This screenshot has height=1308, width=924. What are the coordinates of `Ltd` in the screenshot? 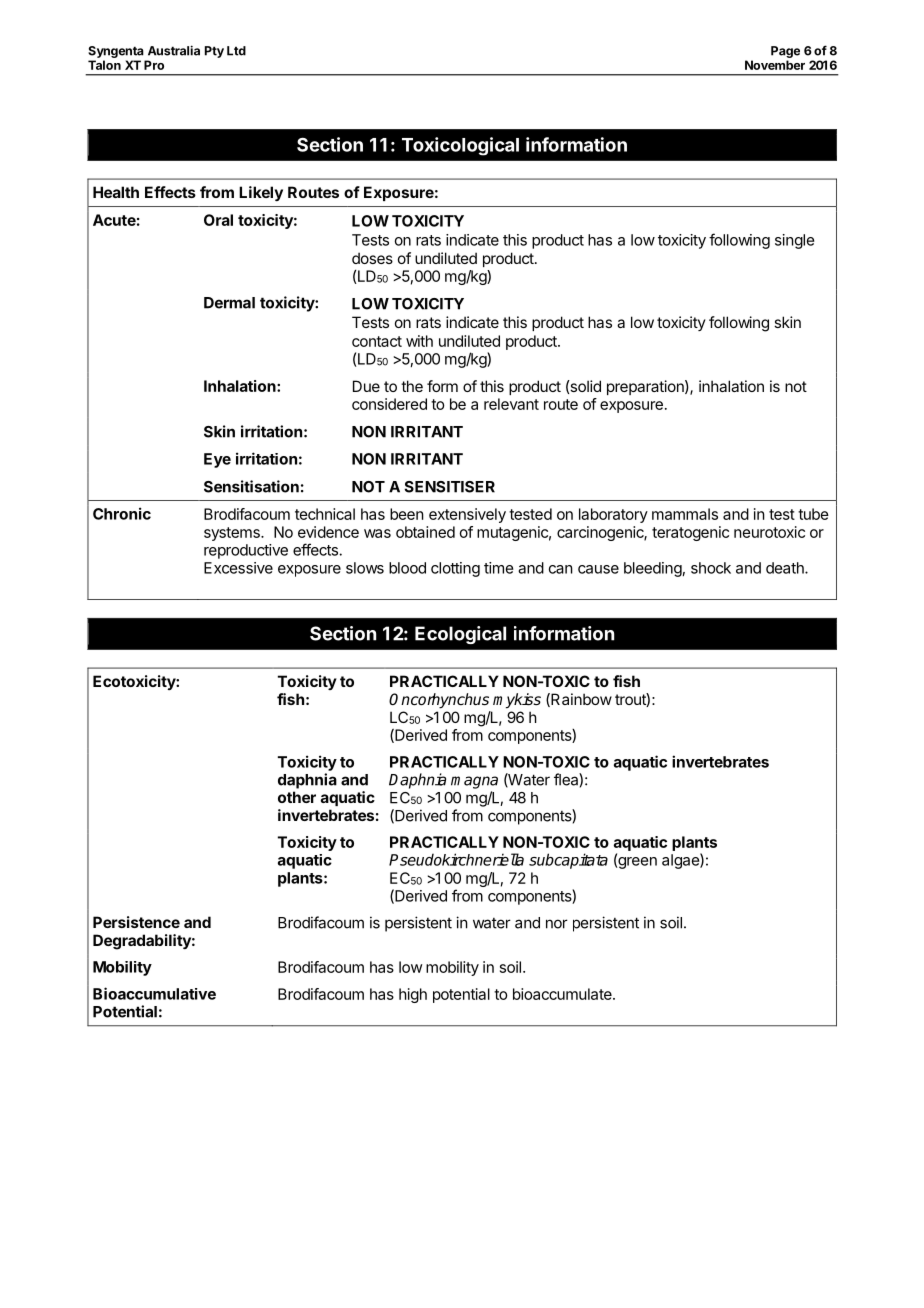 It's located at (236, 51).
